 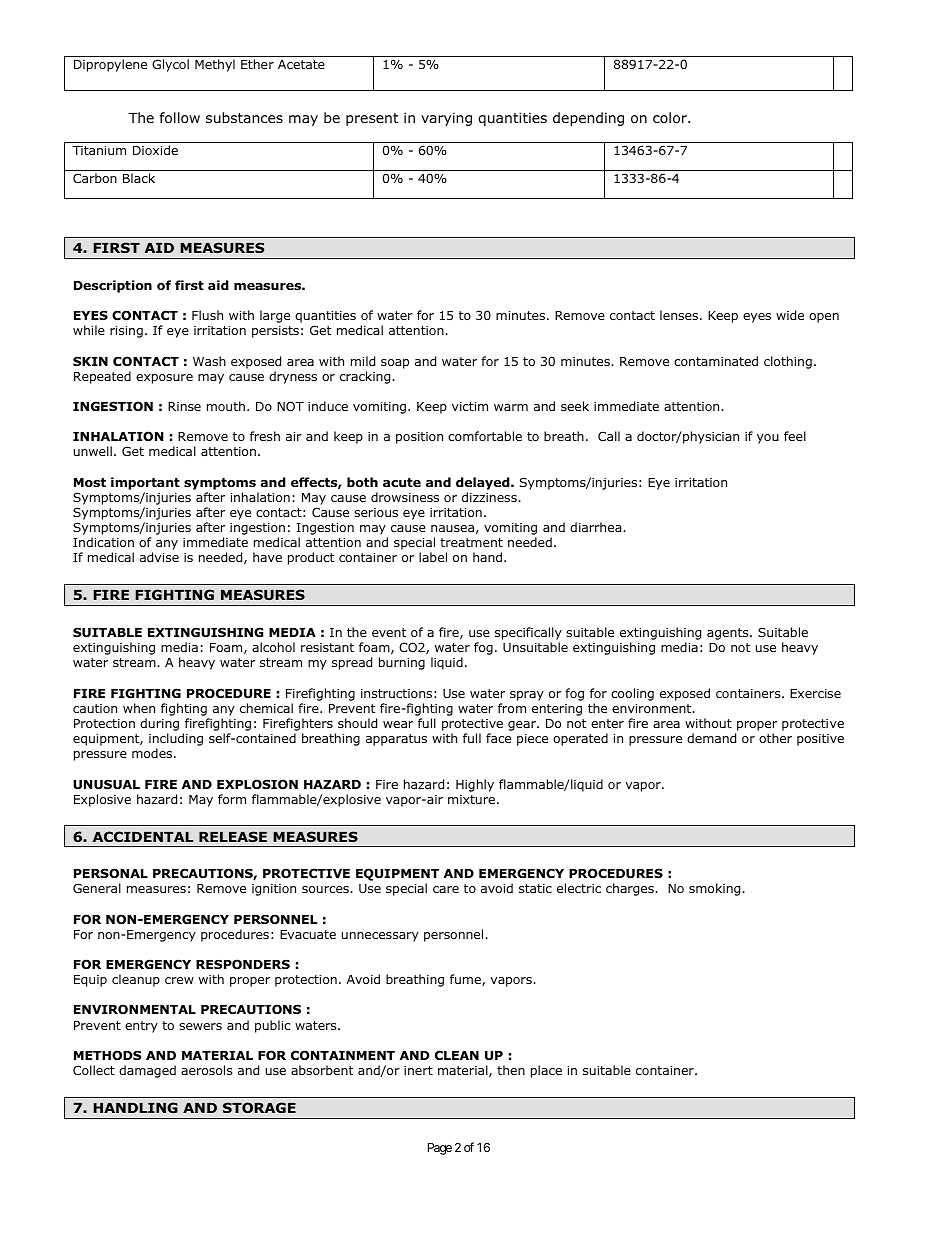 What do you see at coordinates (446, 889) in the screenshot?
I see `care` at bounding box center [446, 889].
